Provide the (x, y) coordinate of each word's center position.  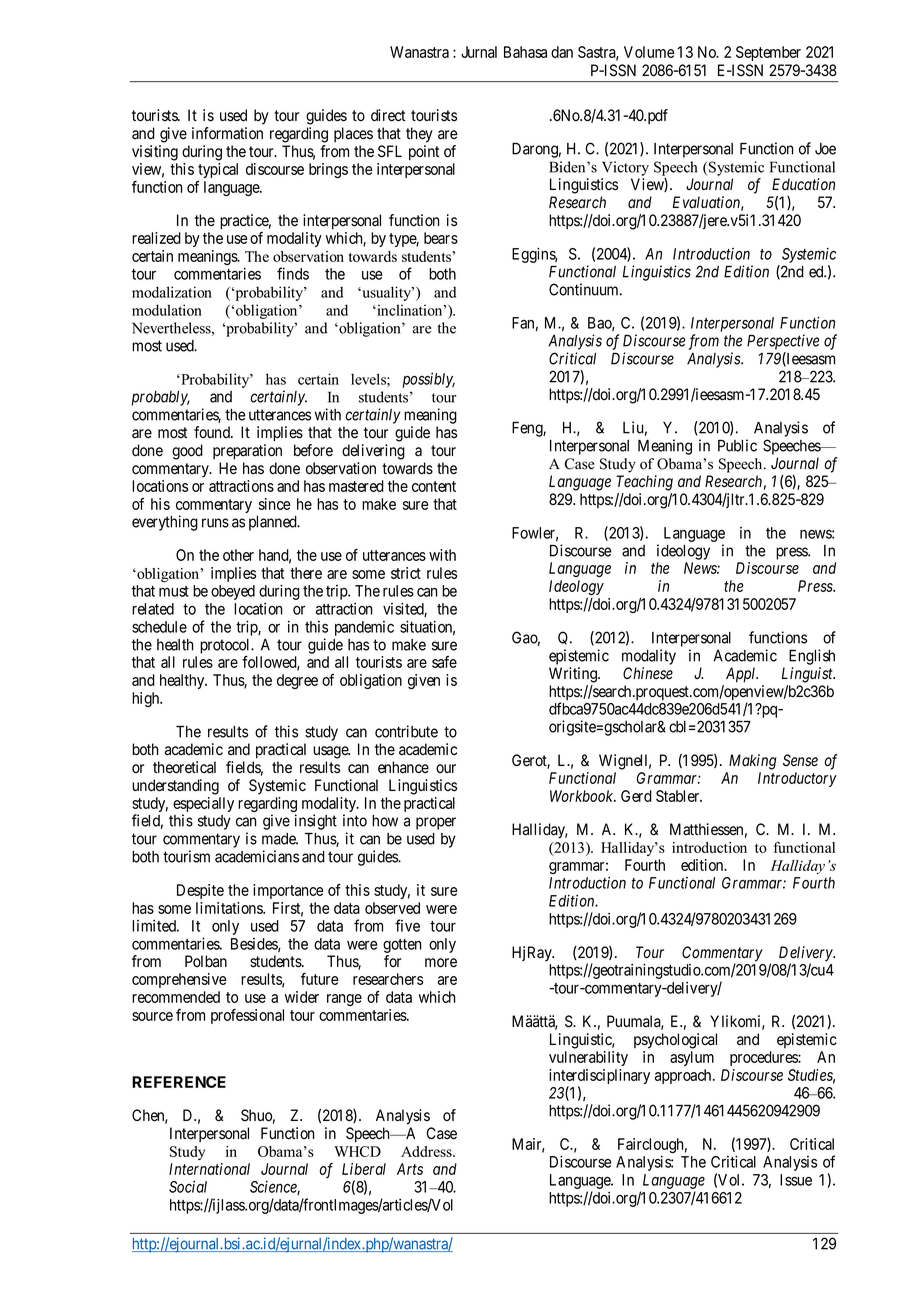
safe (444, 662)
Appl (742, 675)
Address (427, 1151)
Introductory (797, 779)
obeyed (233, 592)
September (768, 53)
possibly (428, 380)
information (227, 133)
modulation (167, 310)
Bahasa (525, 52)
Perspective (783, 342)
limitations (230, 908)
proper (436, 823)
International (209, 1169)
